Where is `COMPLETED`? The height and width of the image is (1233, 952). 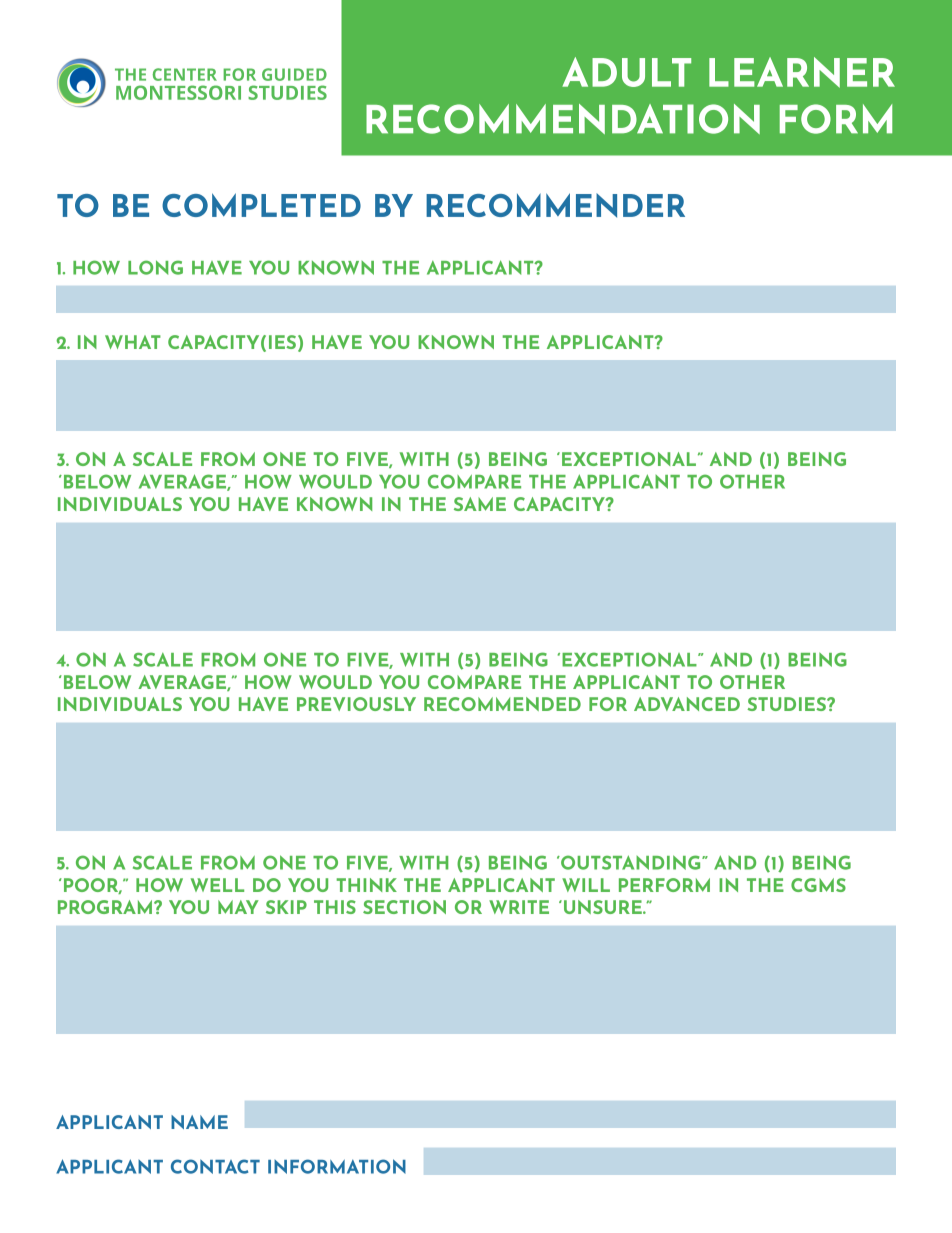 COMPLETED is located at coordinates (261, 205).
